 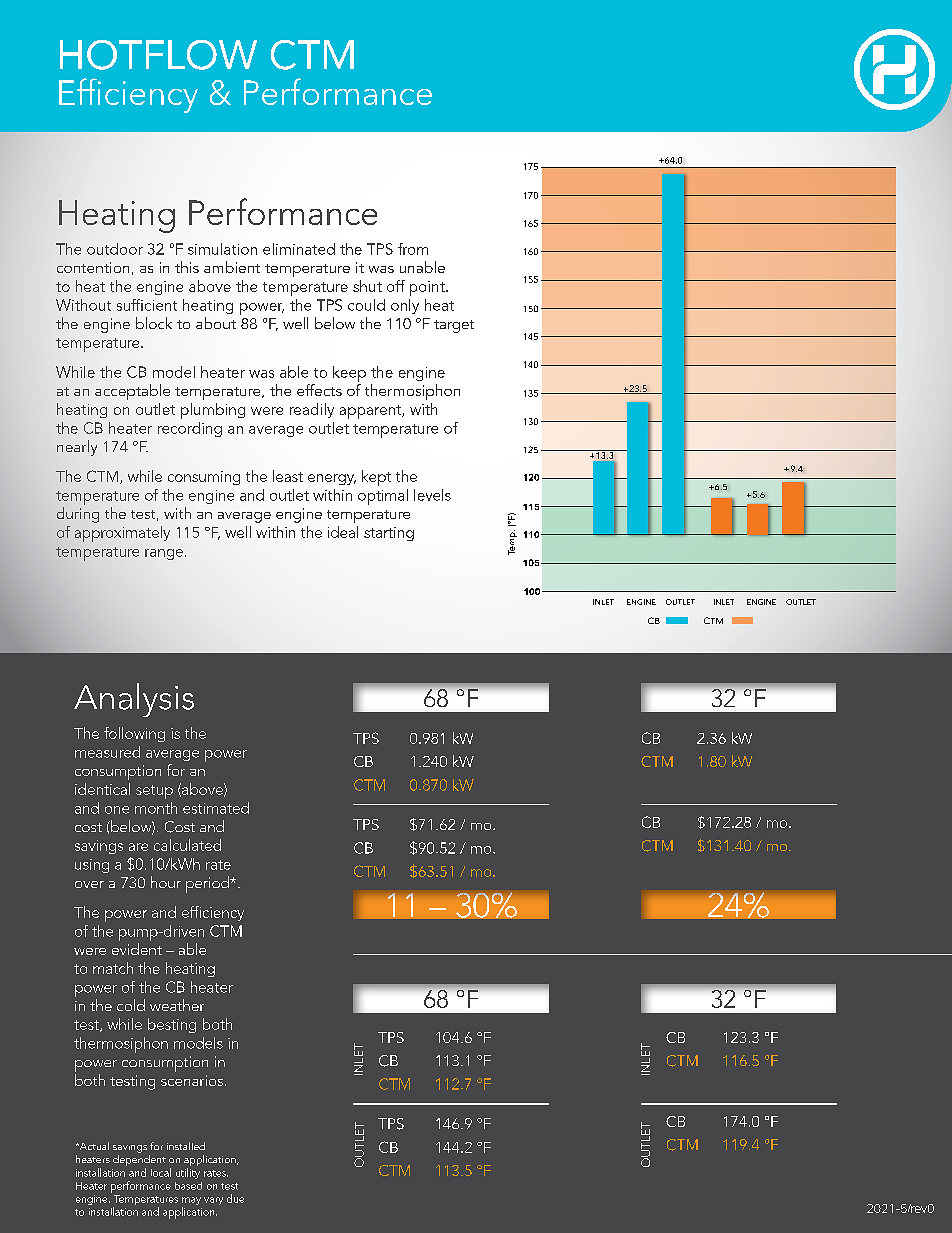 What do you see at coordinates (139, 1162) in the image?
I see `dependent` at bounding box center [139, 1162].
